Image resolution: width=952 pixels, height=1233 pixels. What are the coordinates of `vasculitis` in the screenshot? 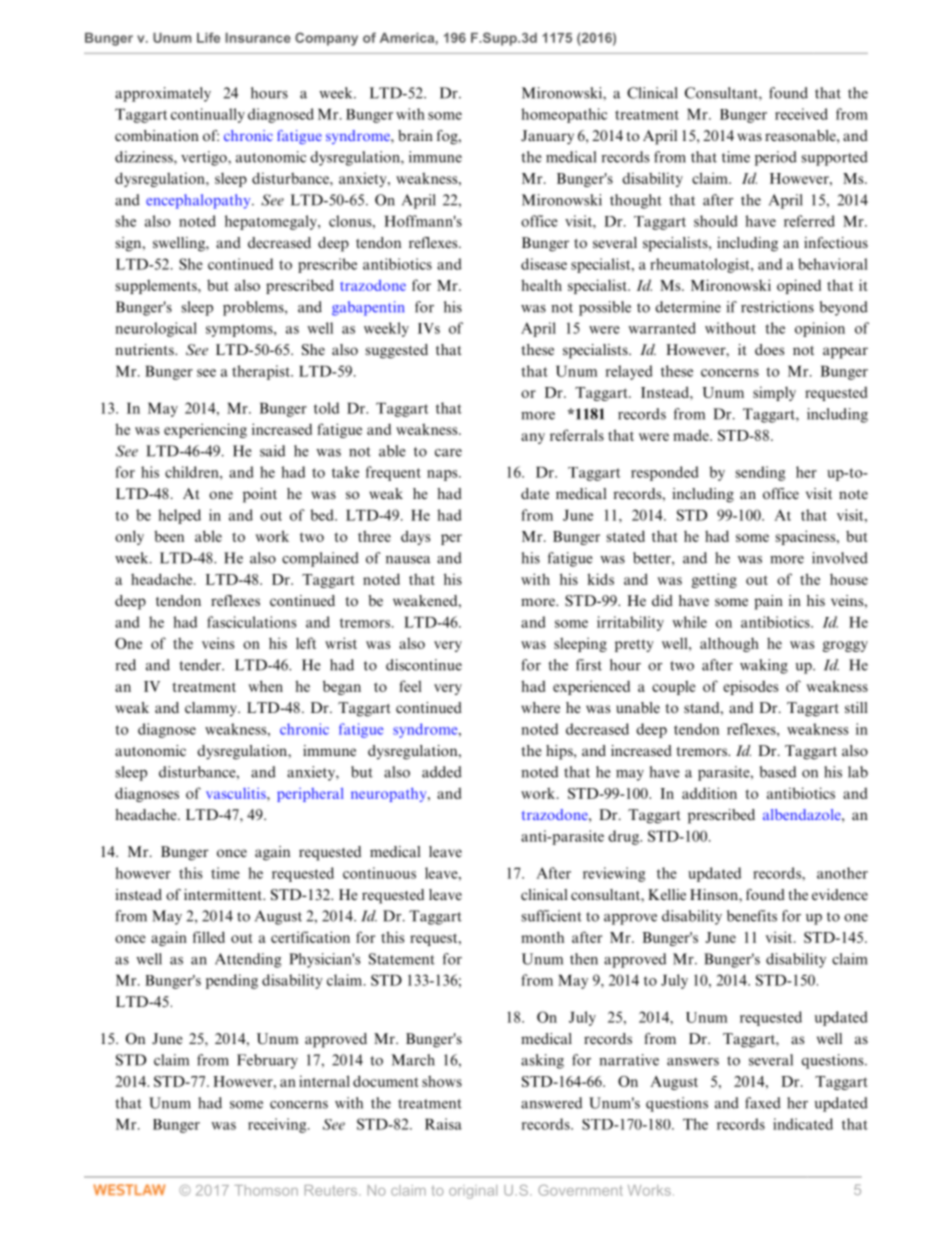 It's located at (237, 793).
